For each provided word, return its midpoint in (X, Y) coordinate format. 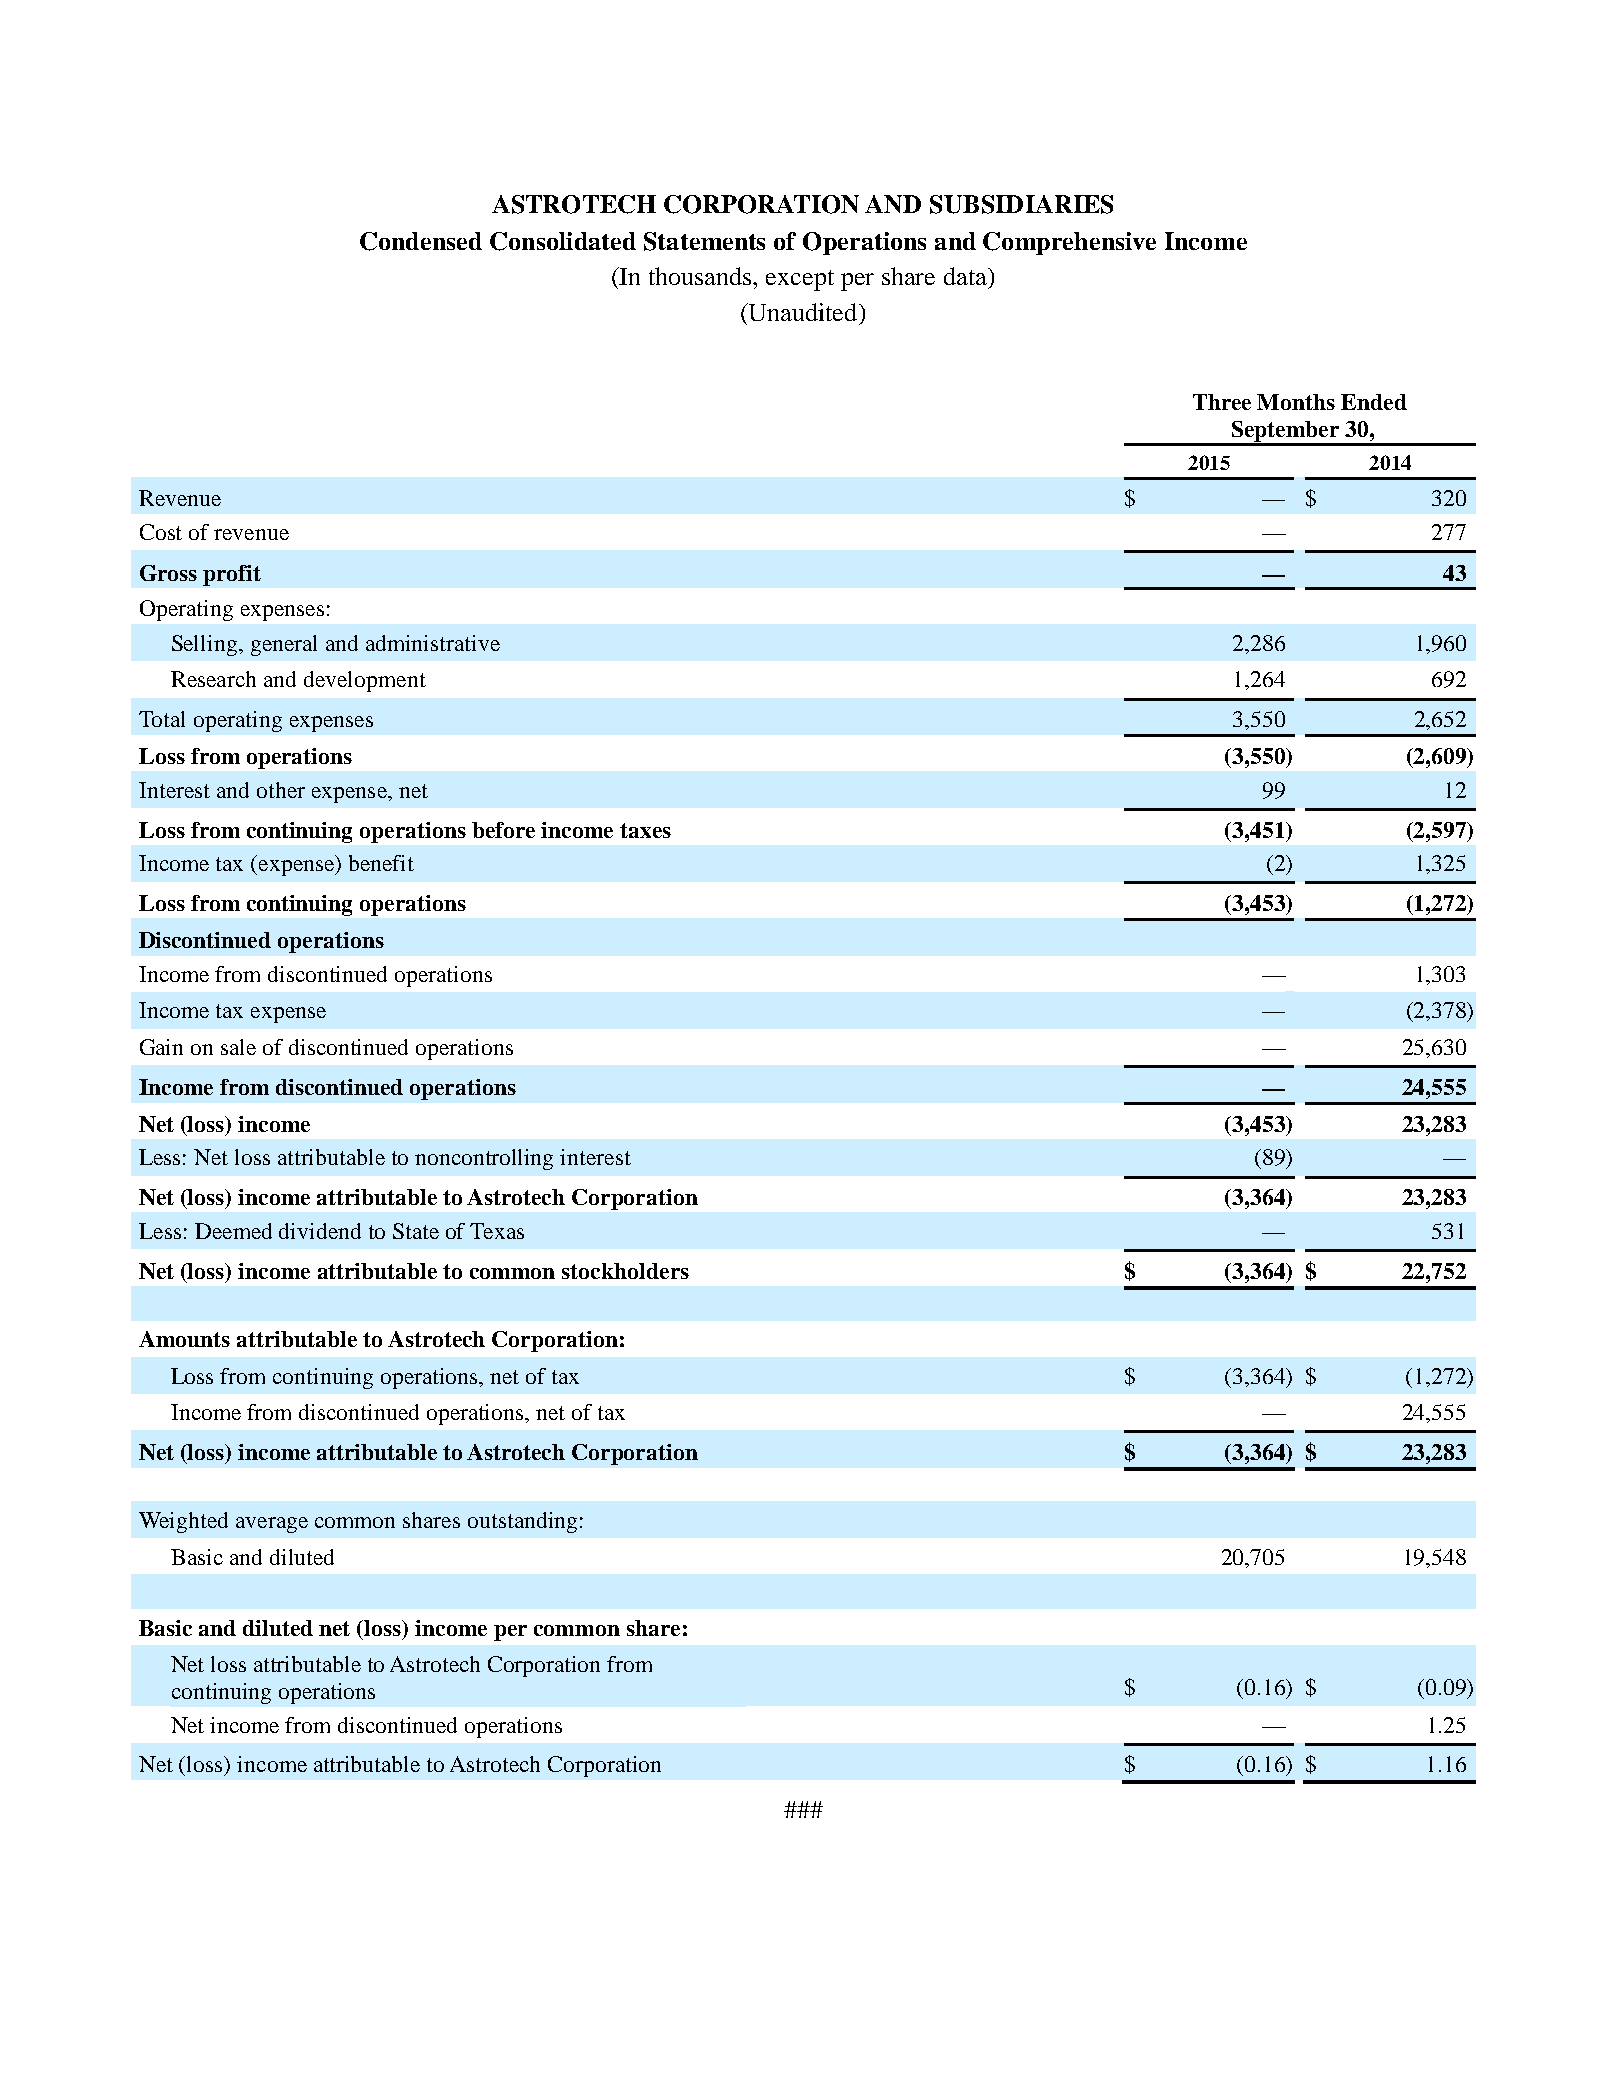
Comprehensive (1069, 243)
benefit (381, 863)
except (800, 280)
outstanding (522, 1522)
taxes (645, 830)
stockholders (625, 1271)
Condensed (421, 241)
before (503, 830)
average (272, 1525)
